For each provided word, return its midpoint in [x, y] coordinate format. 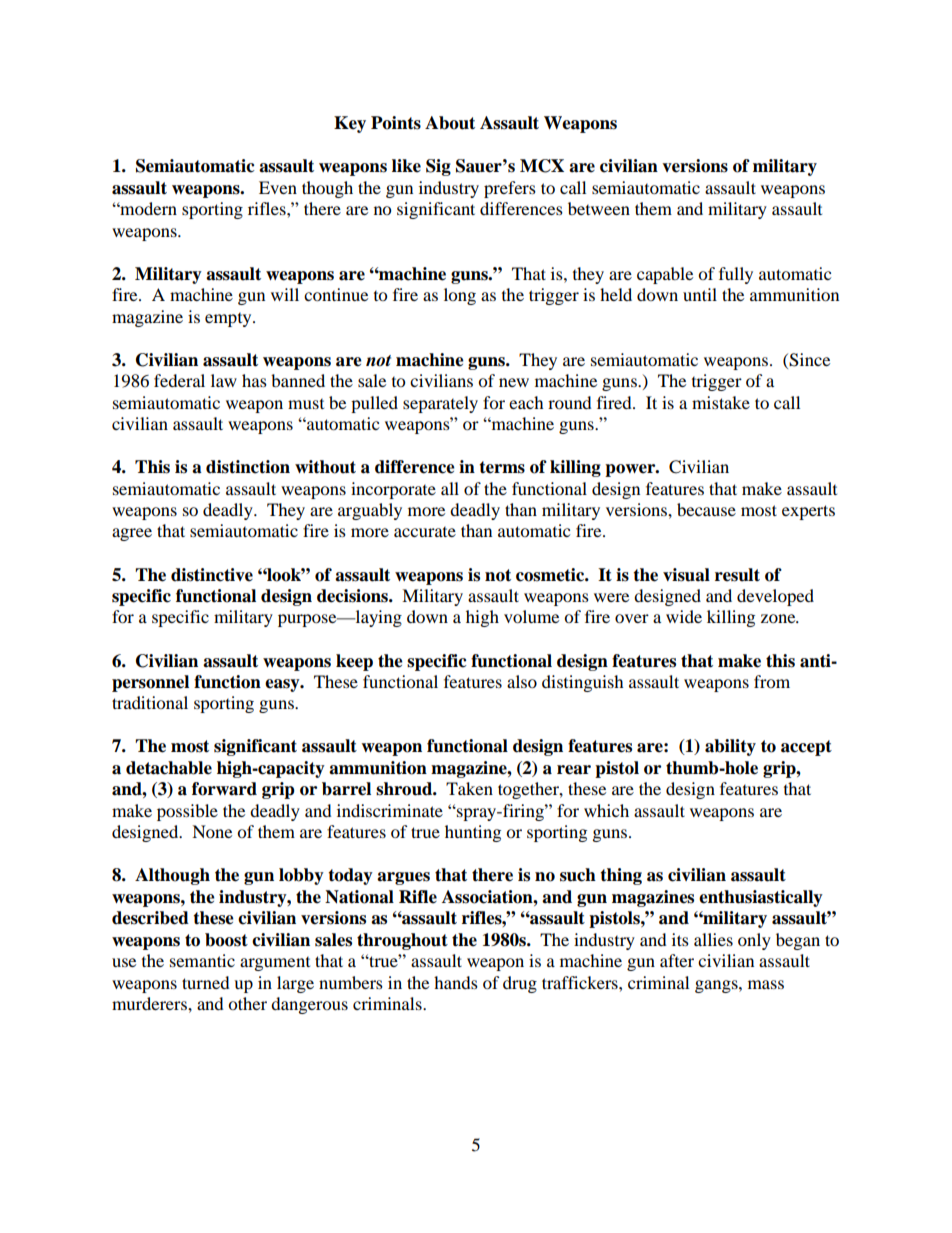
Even [278, 187]
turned [206, 982]
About [450, 123]
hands [456, 982]
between [599, 208]
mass [766, 984]
